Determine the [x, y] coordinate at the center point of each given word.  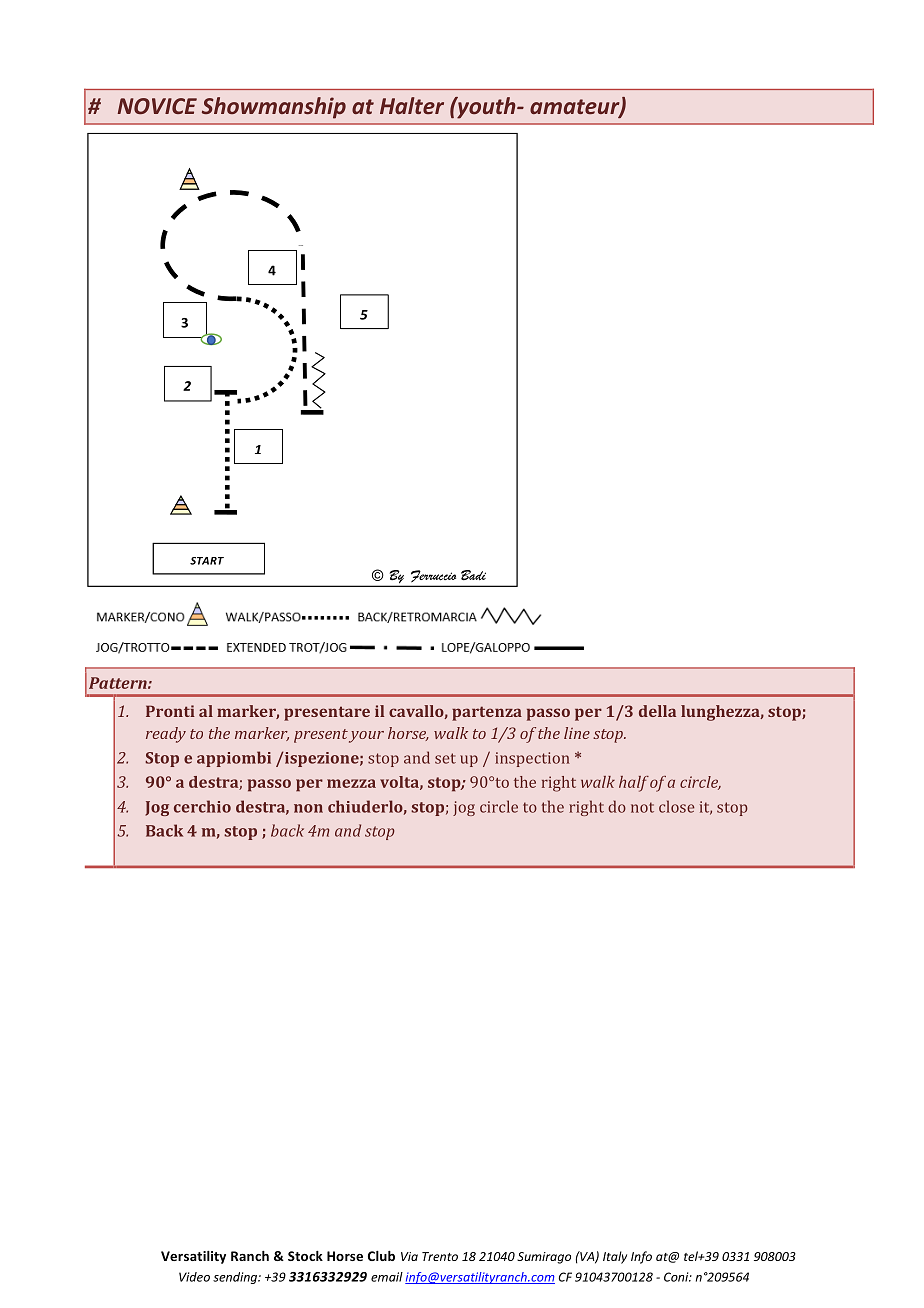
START [207, 561]
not [642, 807]
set [445, 758]
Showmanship [274, 108]
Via [409, 1256]
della [657, 711]
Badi [473, 575]
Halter [412, 105]
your [366, 737]
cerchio [202, 806]
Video [194, 1277]
